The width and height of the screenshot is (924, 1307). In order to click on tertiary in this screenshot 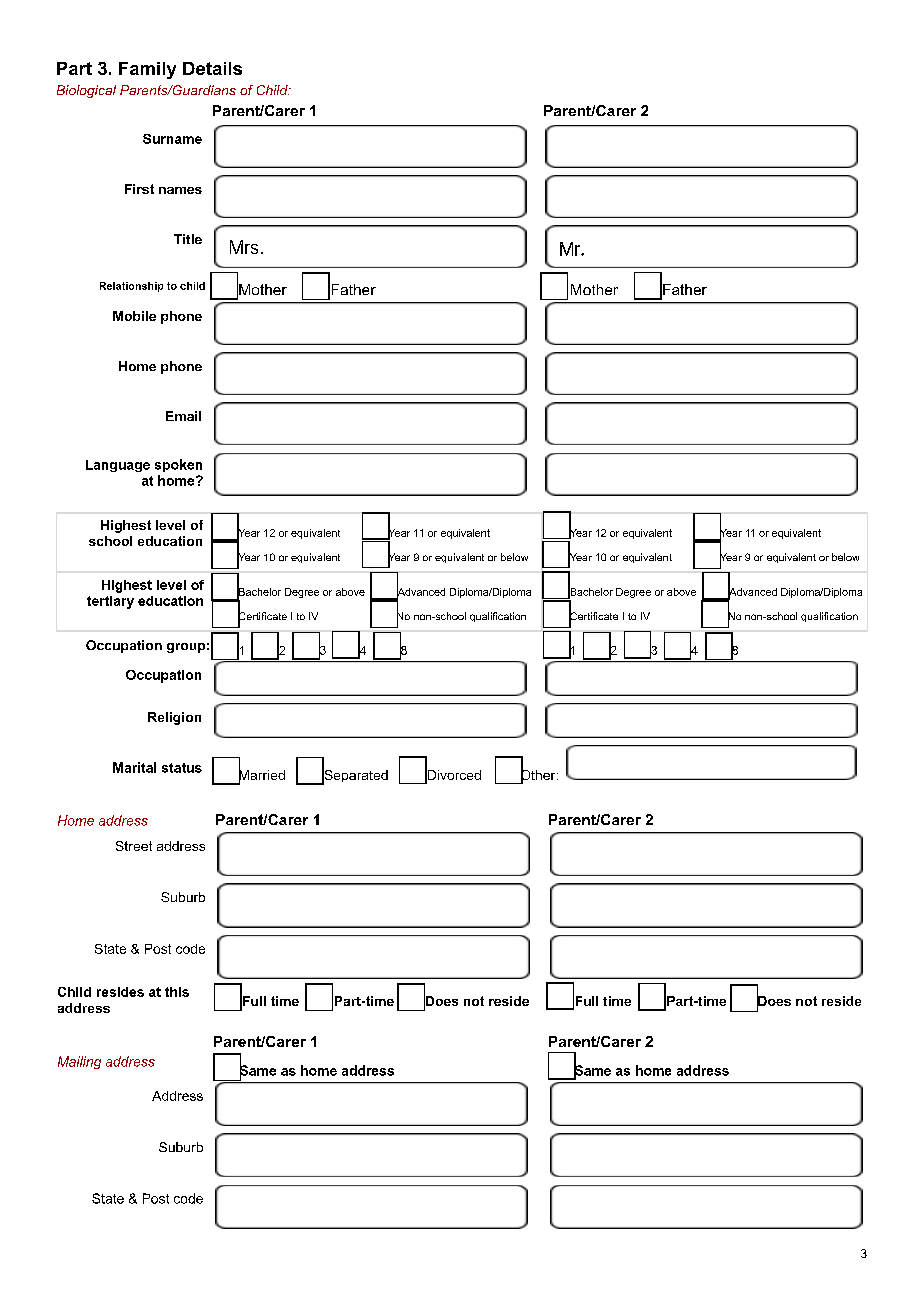, I will do `click(110, 602)`.
